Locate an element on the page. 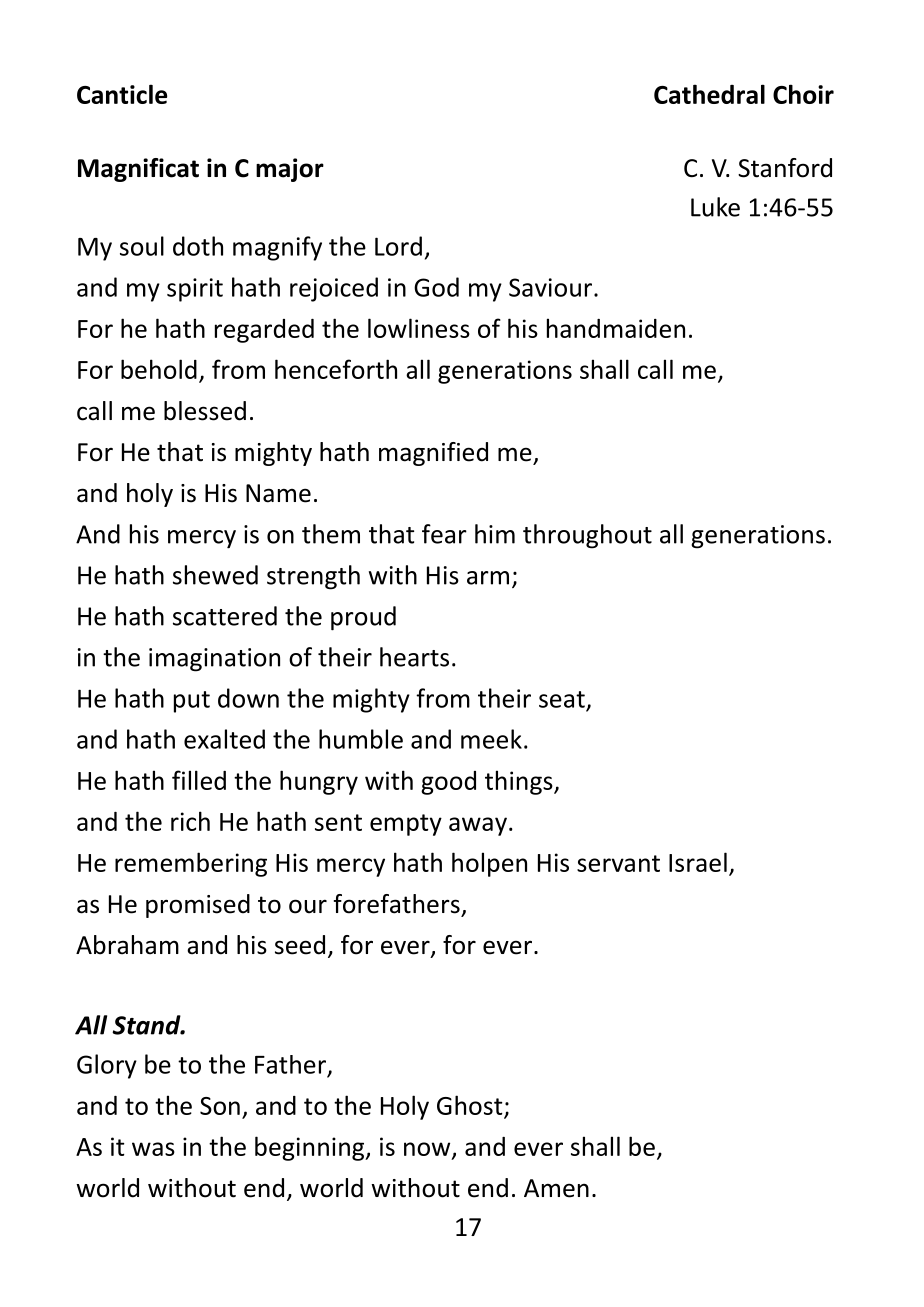 The width and height of the page is (924, 1307). Lord is located at coordinates (398, 246).
